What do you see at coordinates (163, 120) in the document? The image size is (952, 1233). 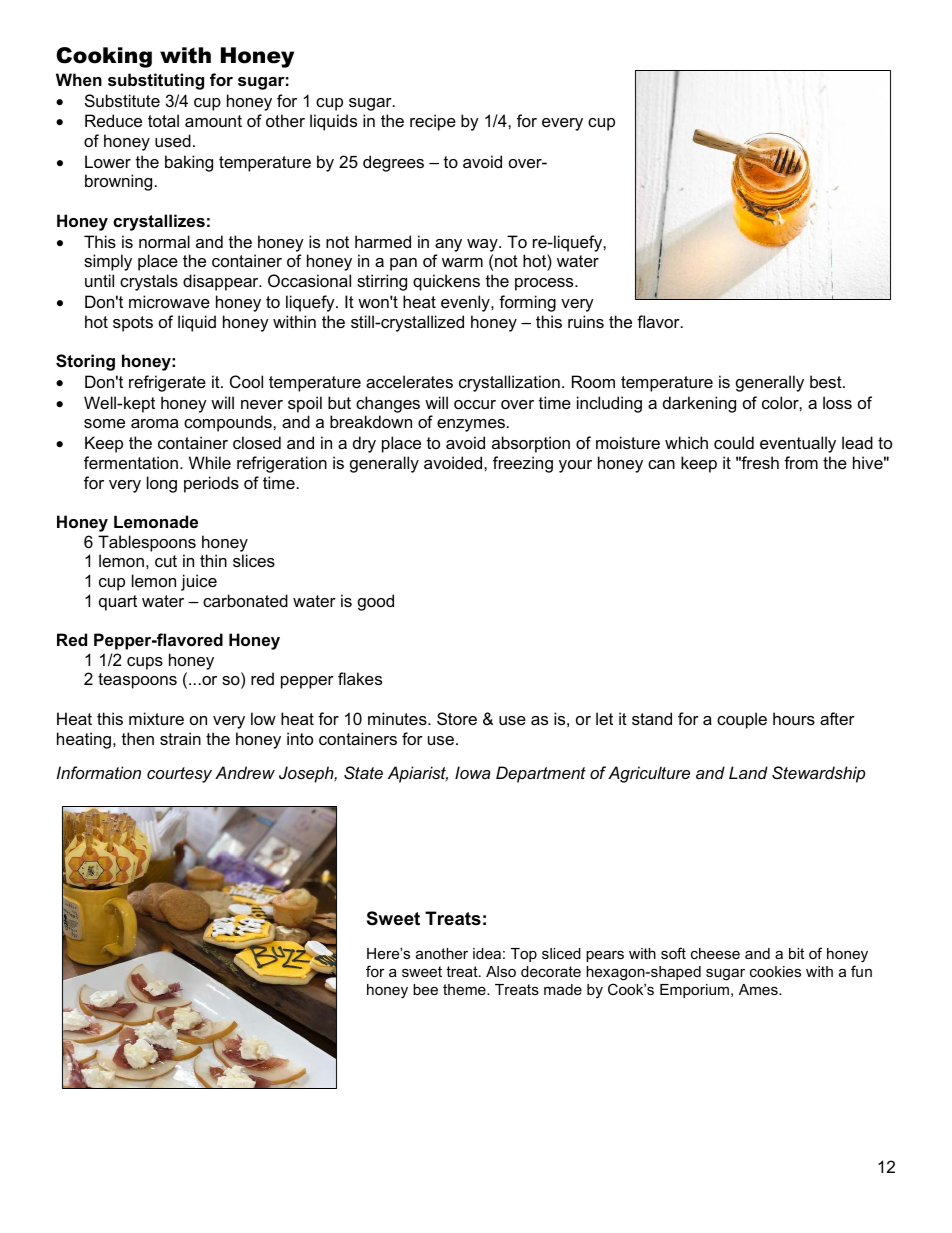 I see `total` at bounding box center [163, 120].
